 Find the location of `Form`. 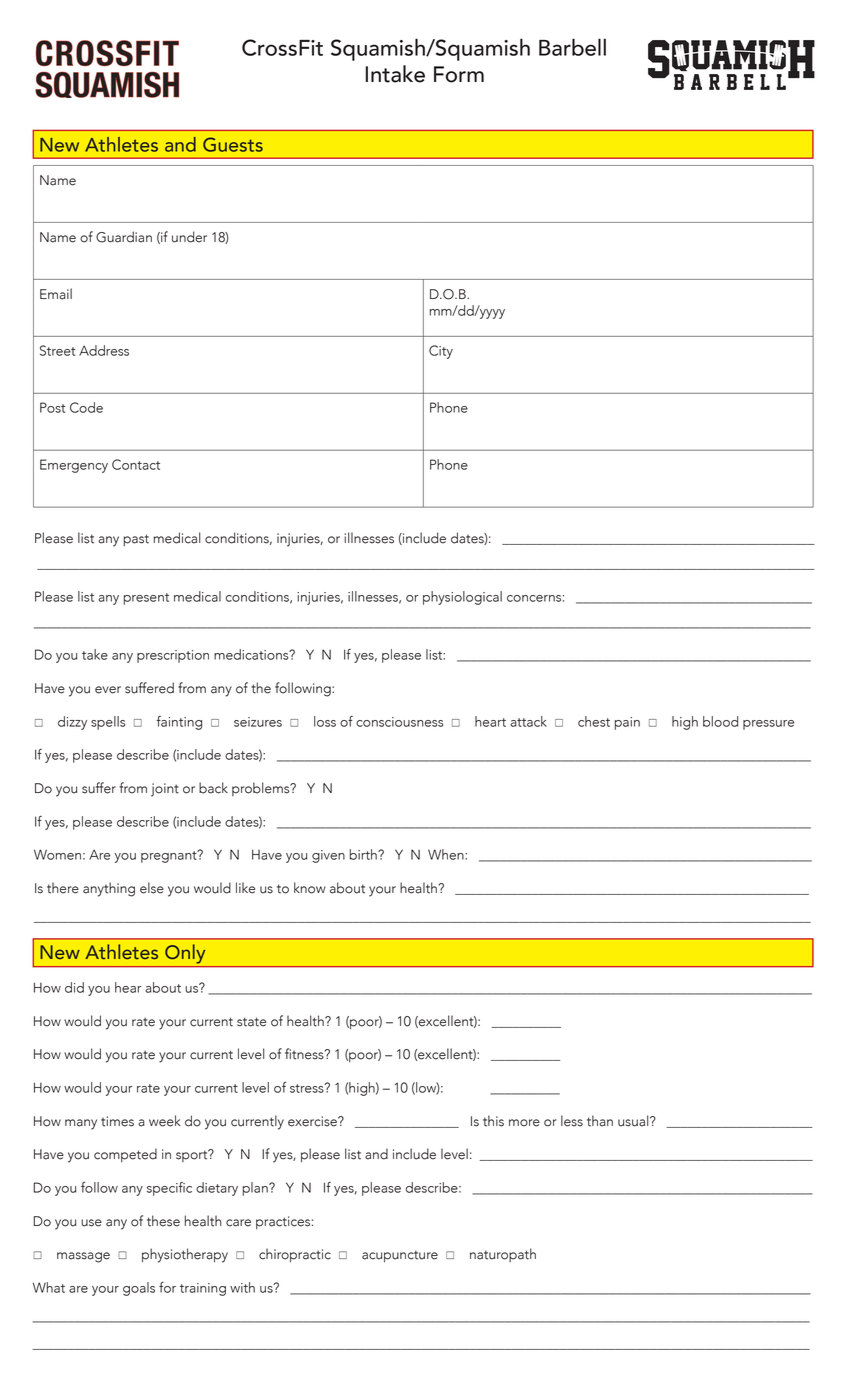

Form is located at coordinates (459, 74).
